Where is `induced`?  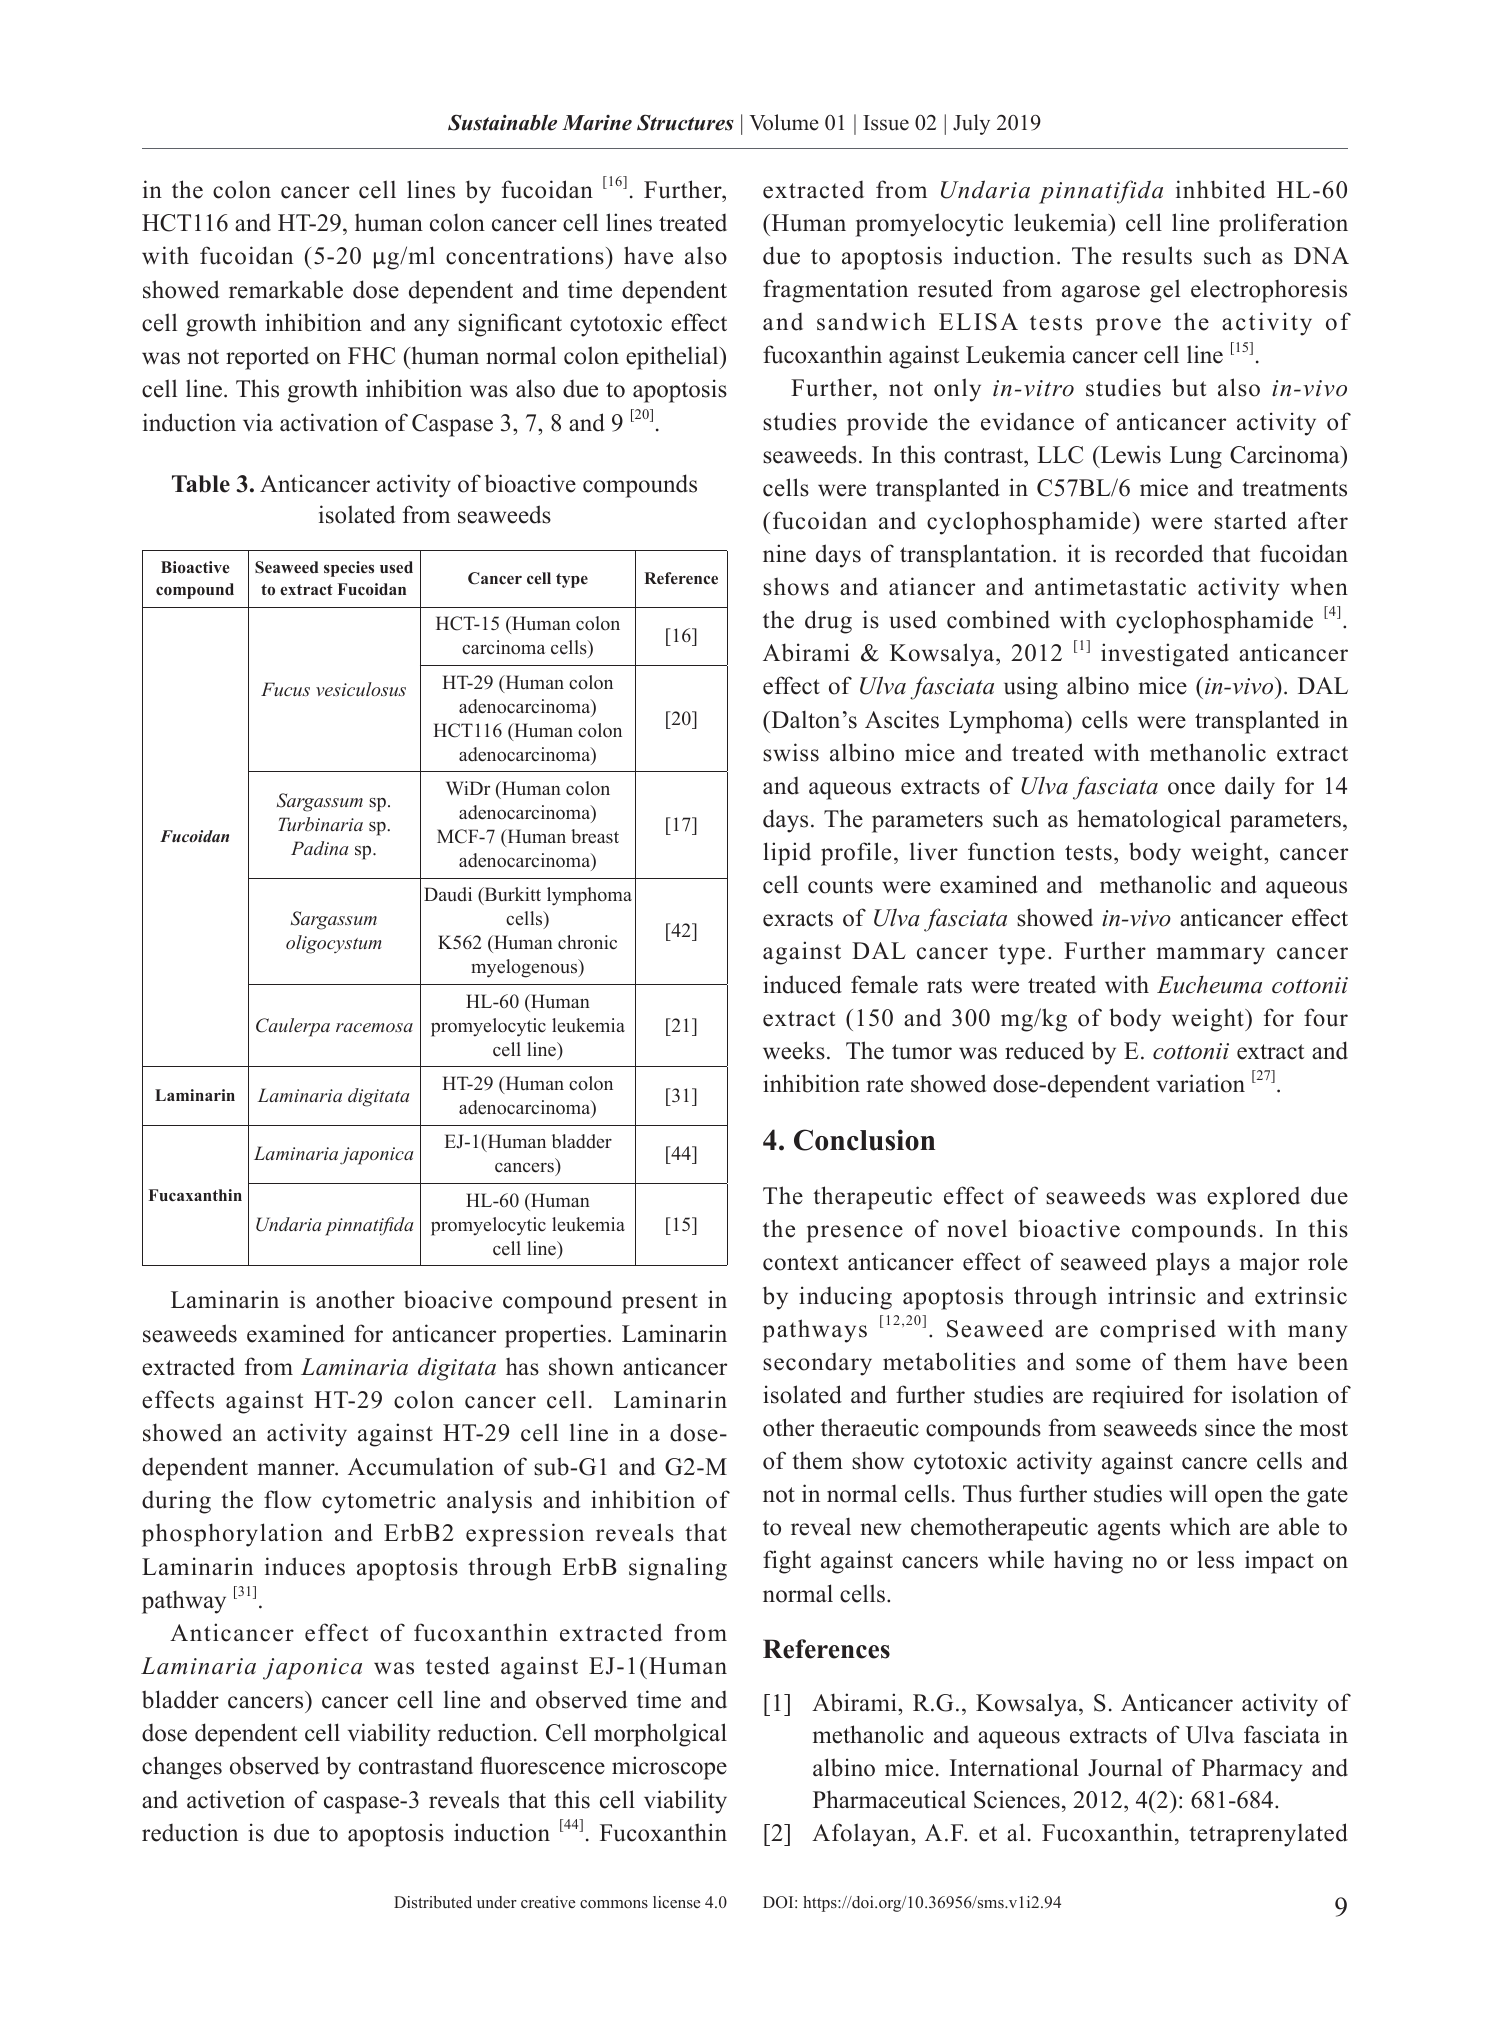 induced is located at coordinates (802, 984).
